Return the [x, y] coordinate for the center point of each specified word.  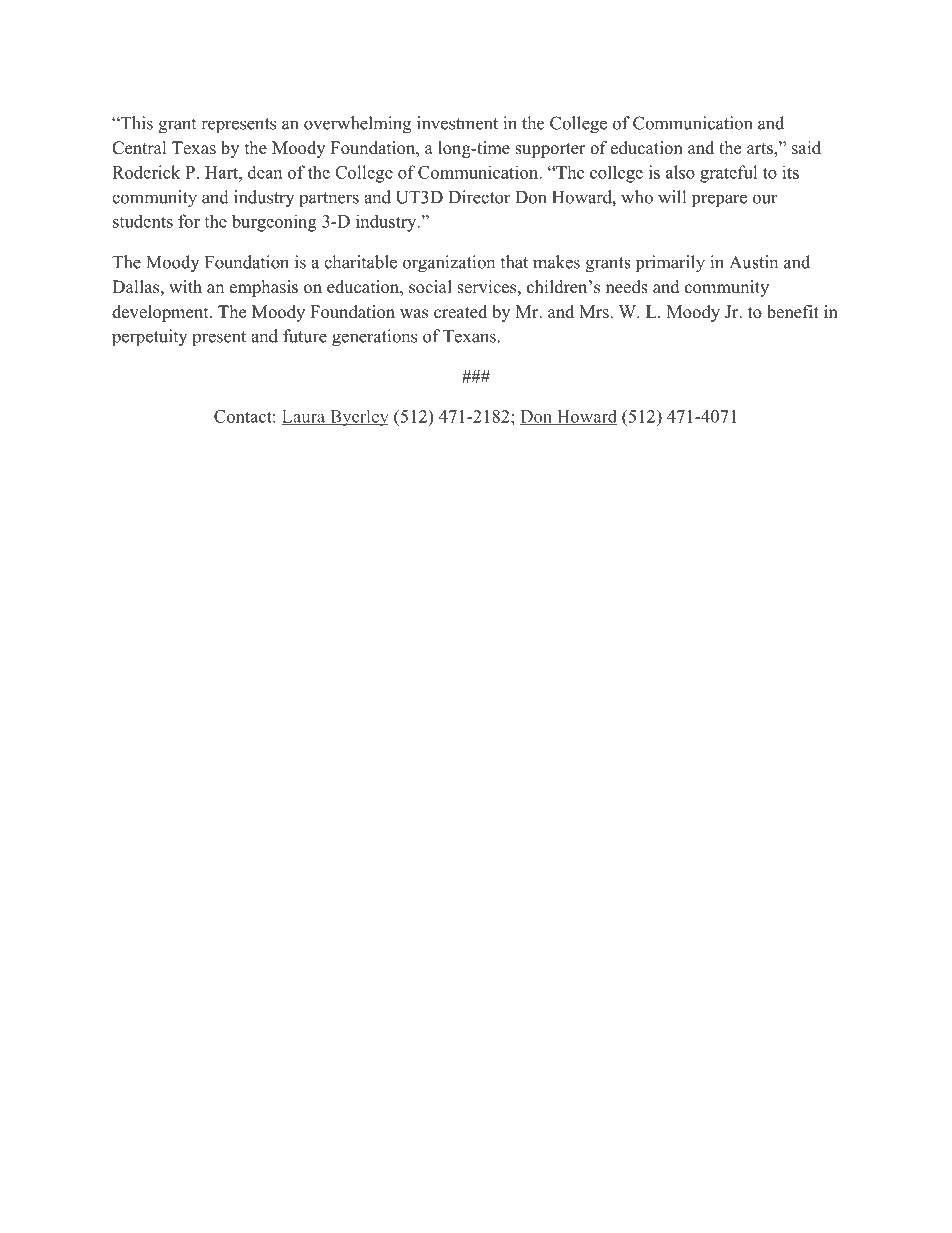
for [189, 221]
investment [457, 123]
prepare [719, 201]
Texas [194, 148]
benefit [793, 312]
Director [480, 197]
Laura [305, 417]
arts [761, 150]
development [161, 313]
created [460, 312]
